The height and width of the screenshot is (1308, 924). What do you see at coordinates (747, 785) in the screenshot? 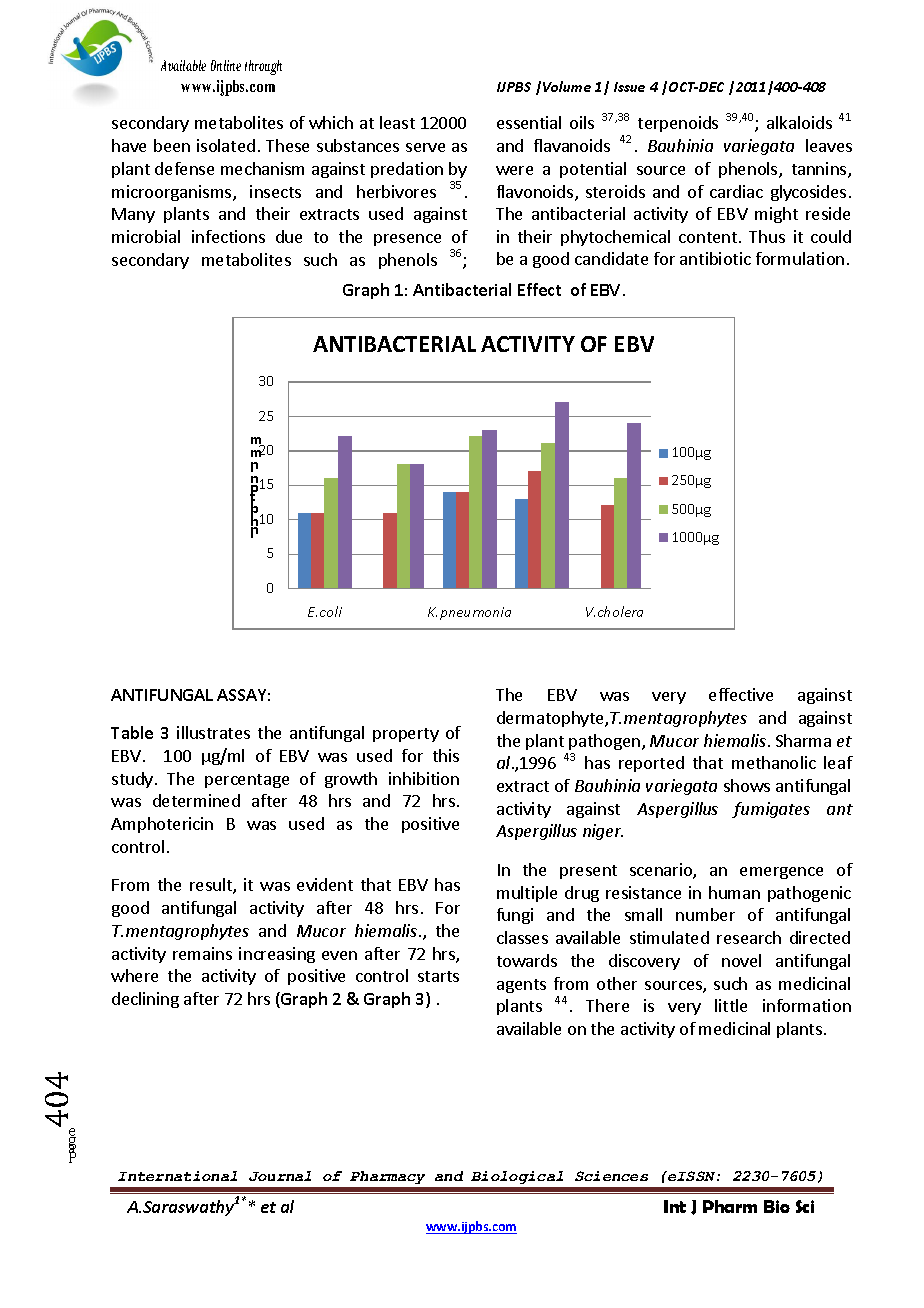
I see `shows` at bounding box center [747, 785].
